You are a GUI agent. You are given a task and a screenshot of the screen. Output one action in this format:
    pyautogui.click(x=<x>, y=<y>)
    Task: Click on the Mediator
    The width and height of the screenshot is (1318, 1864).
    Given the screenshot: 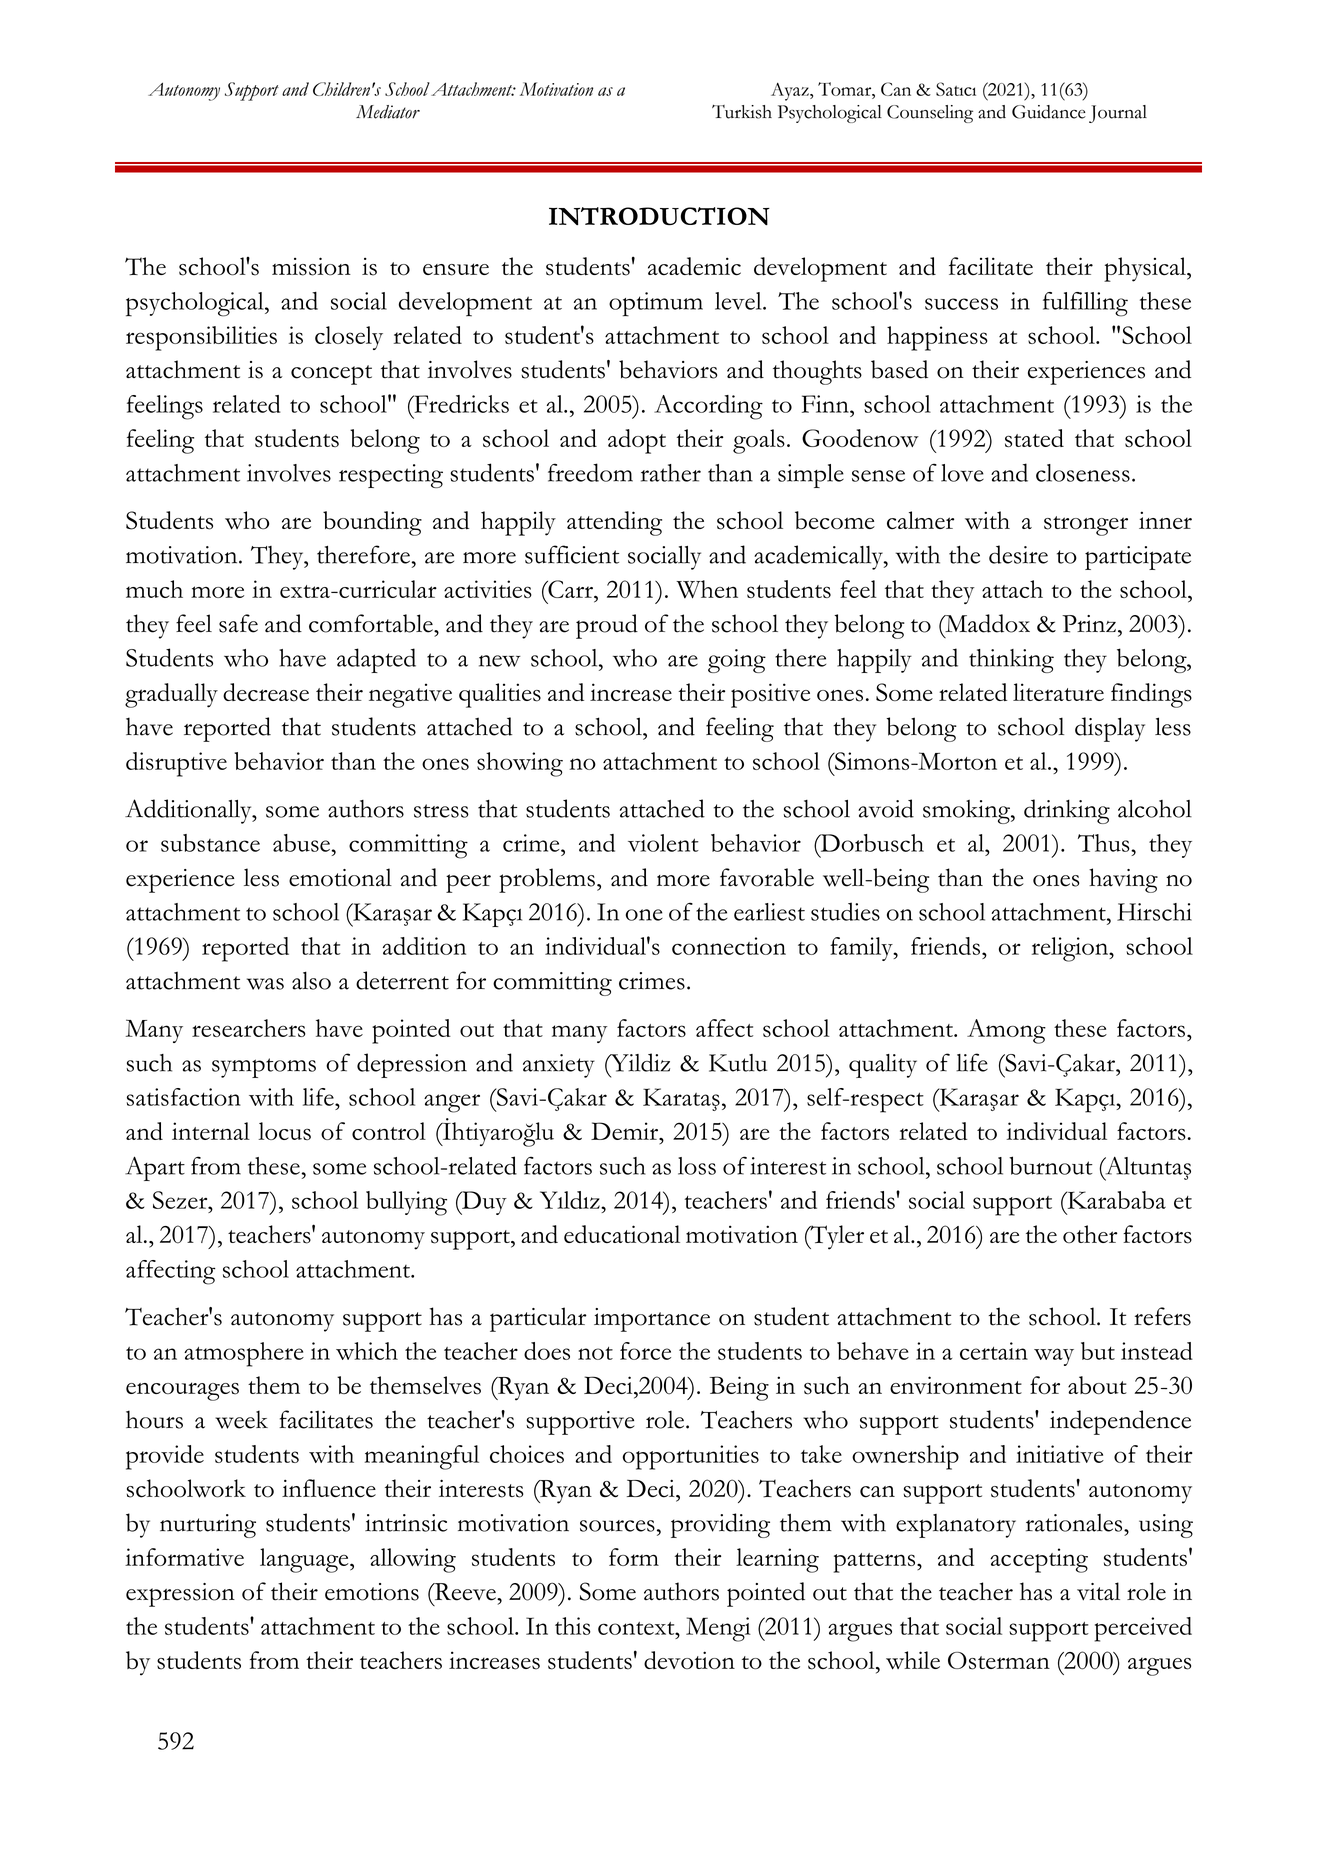 What is the action you would take?
    pyautogui.click(x=388, y=112)
